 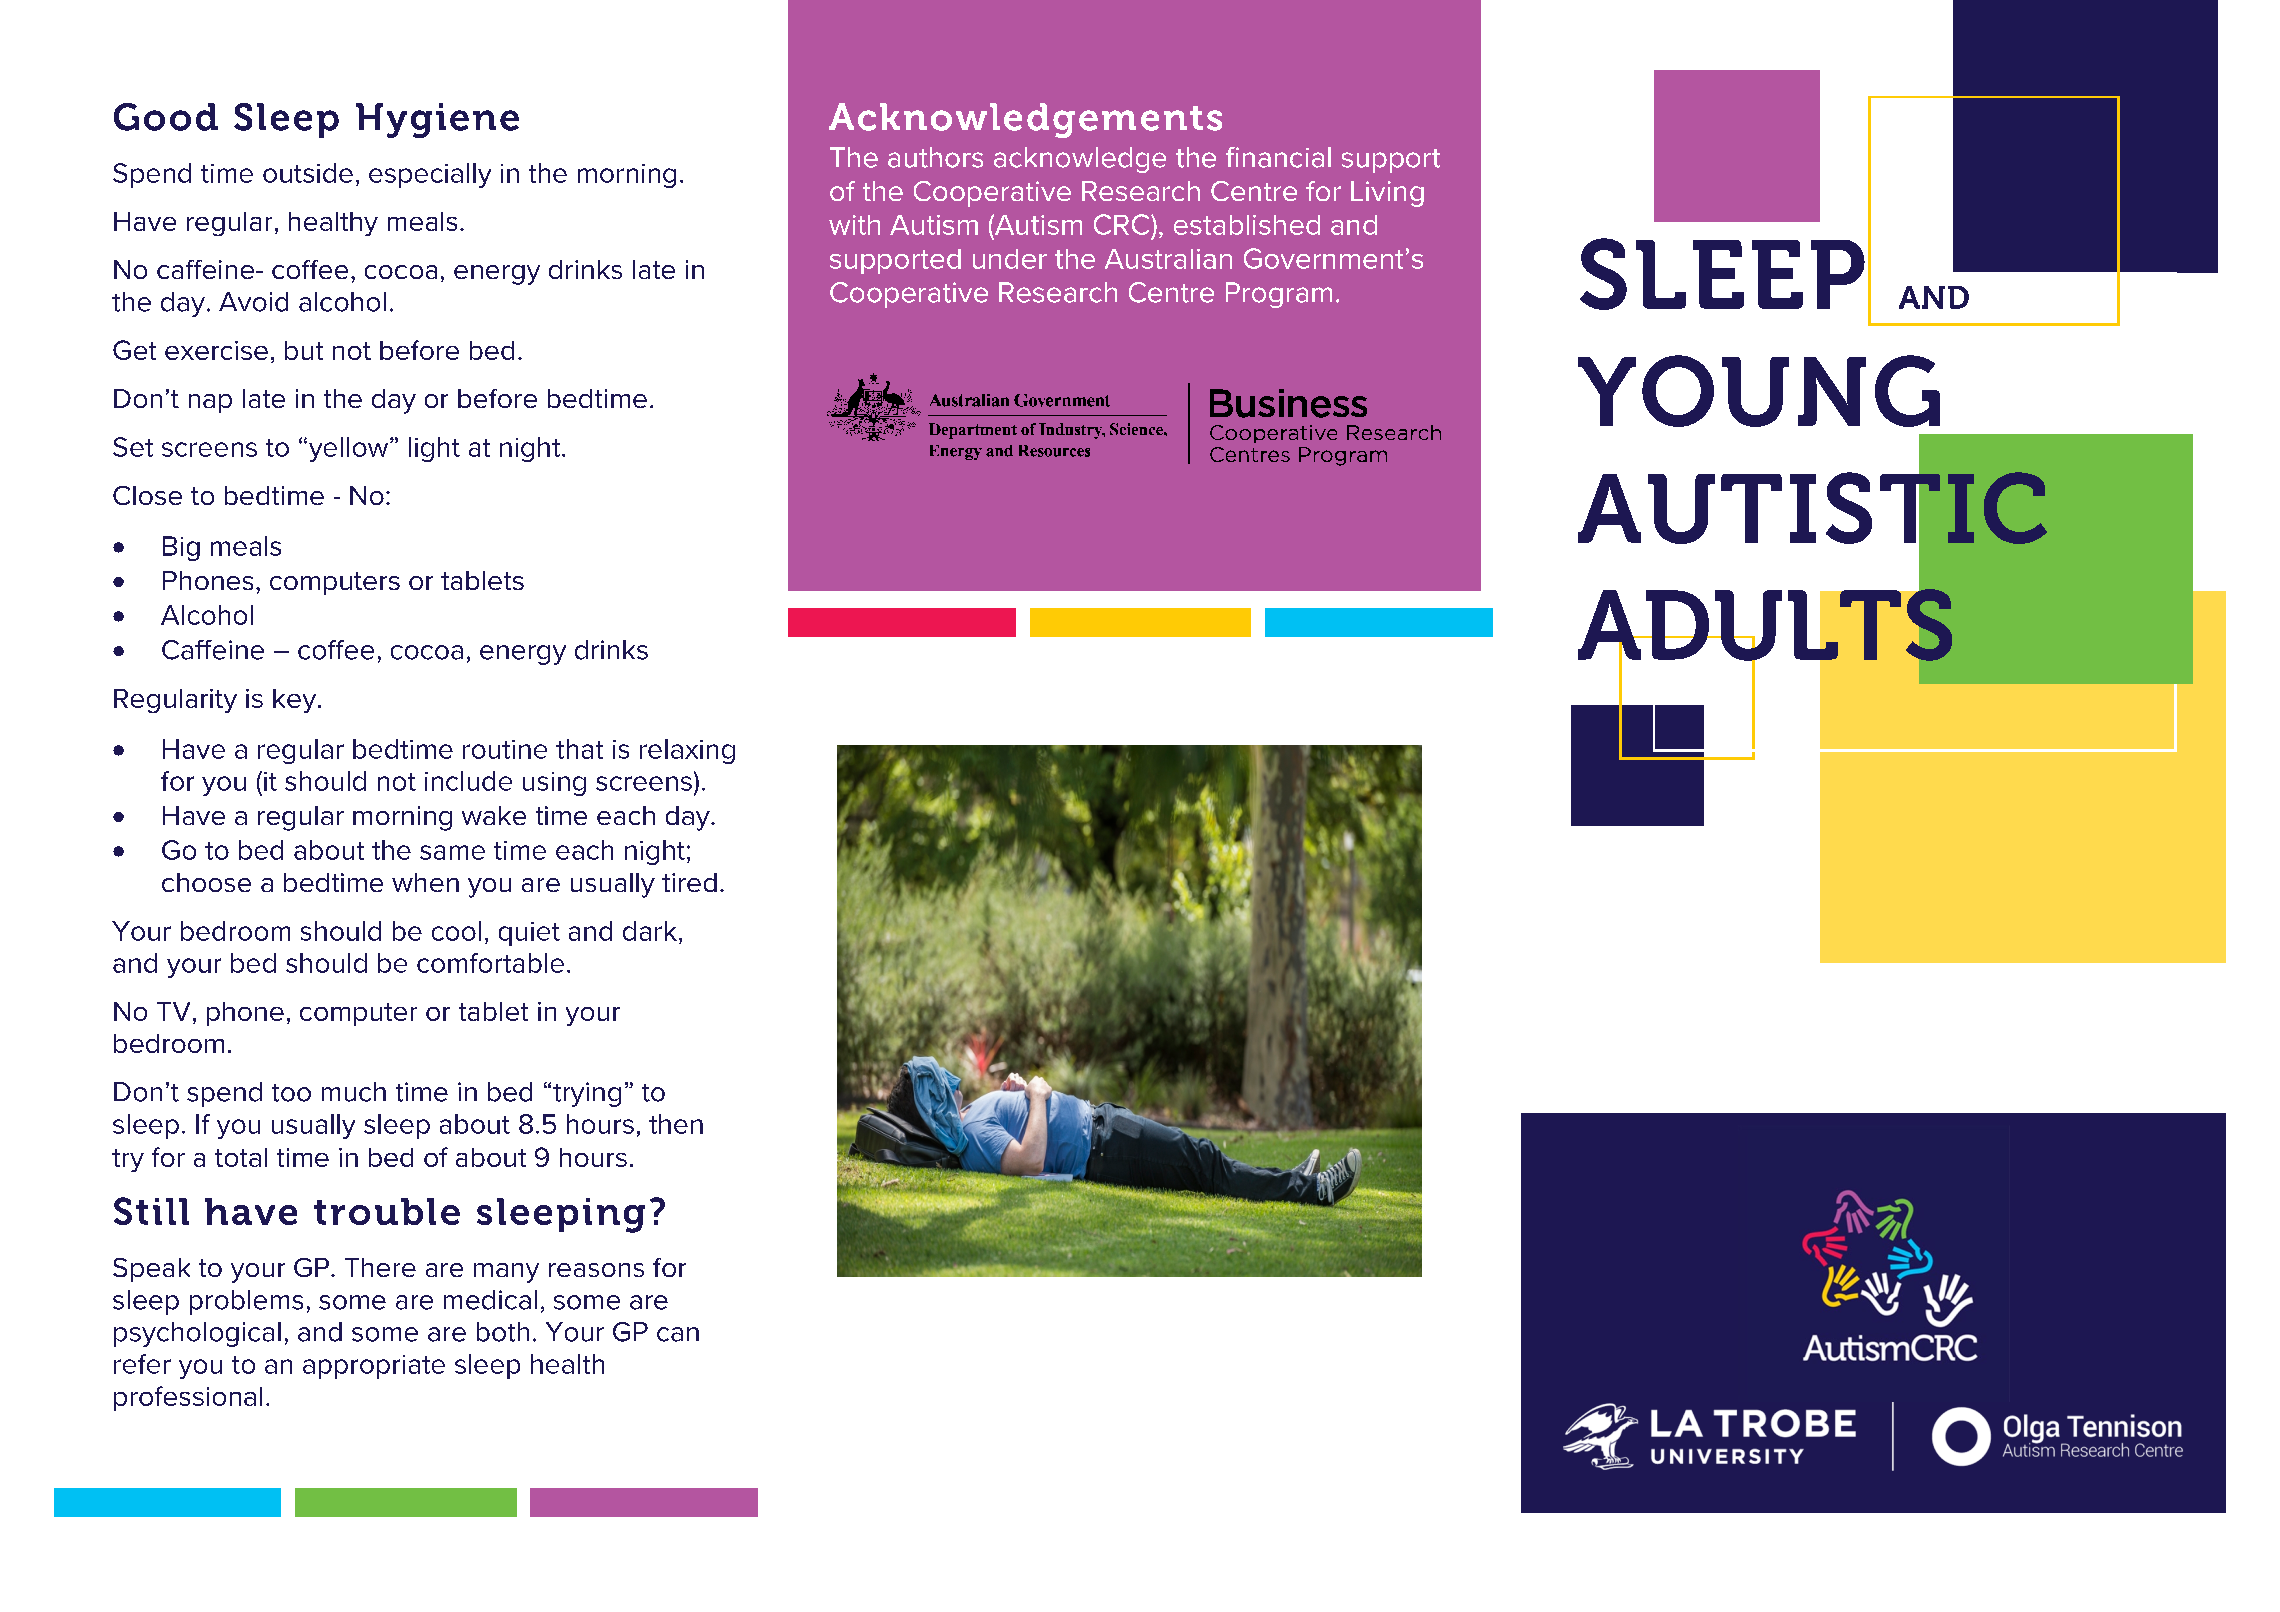 I want to click on dark, so click(x=650, y=931).
